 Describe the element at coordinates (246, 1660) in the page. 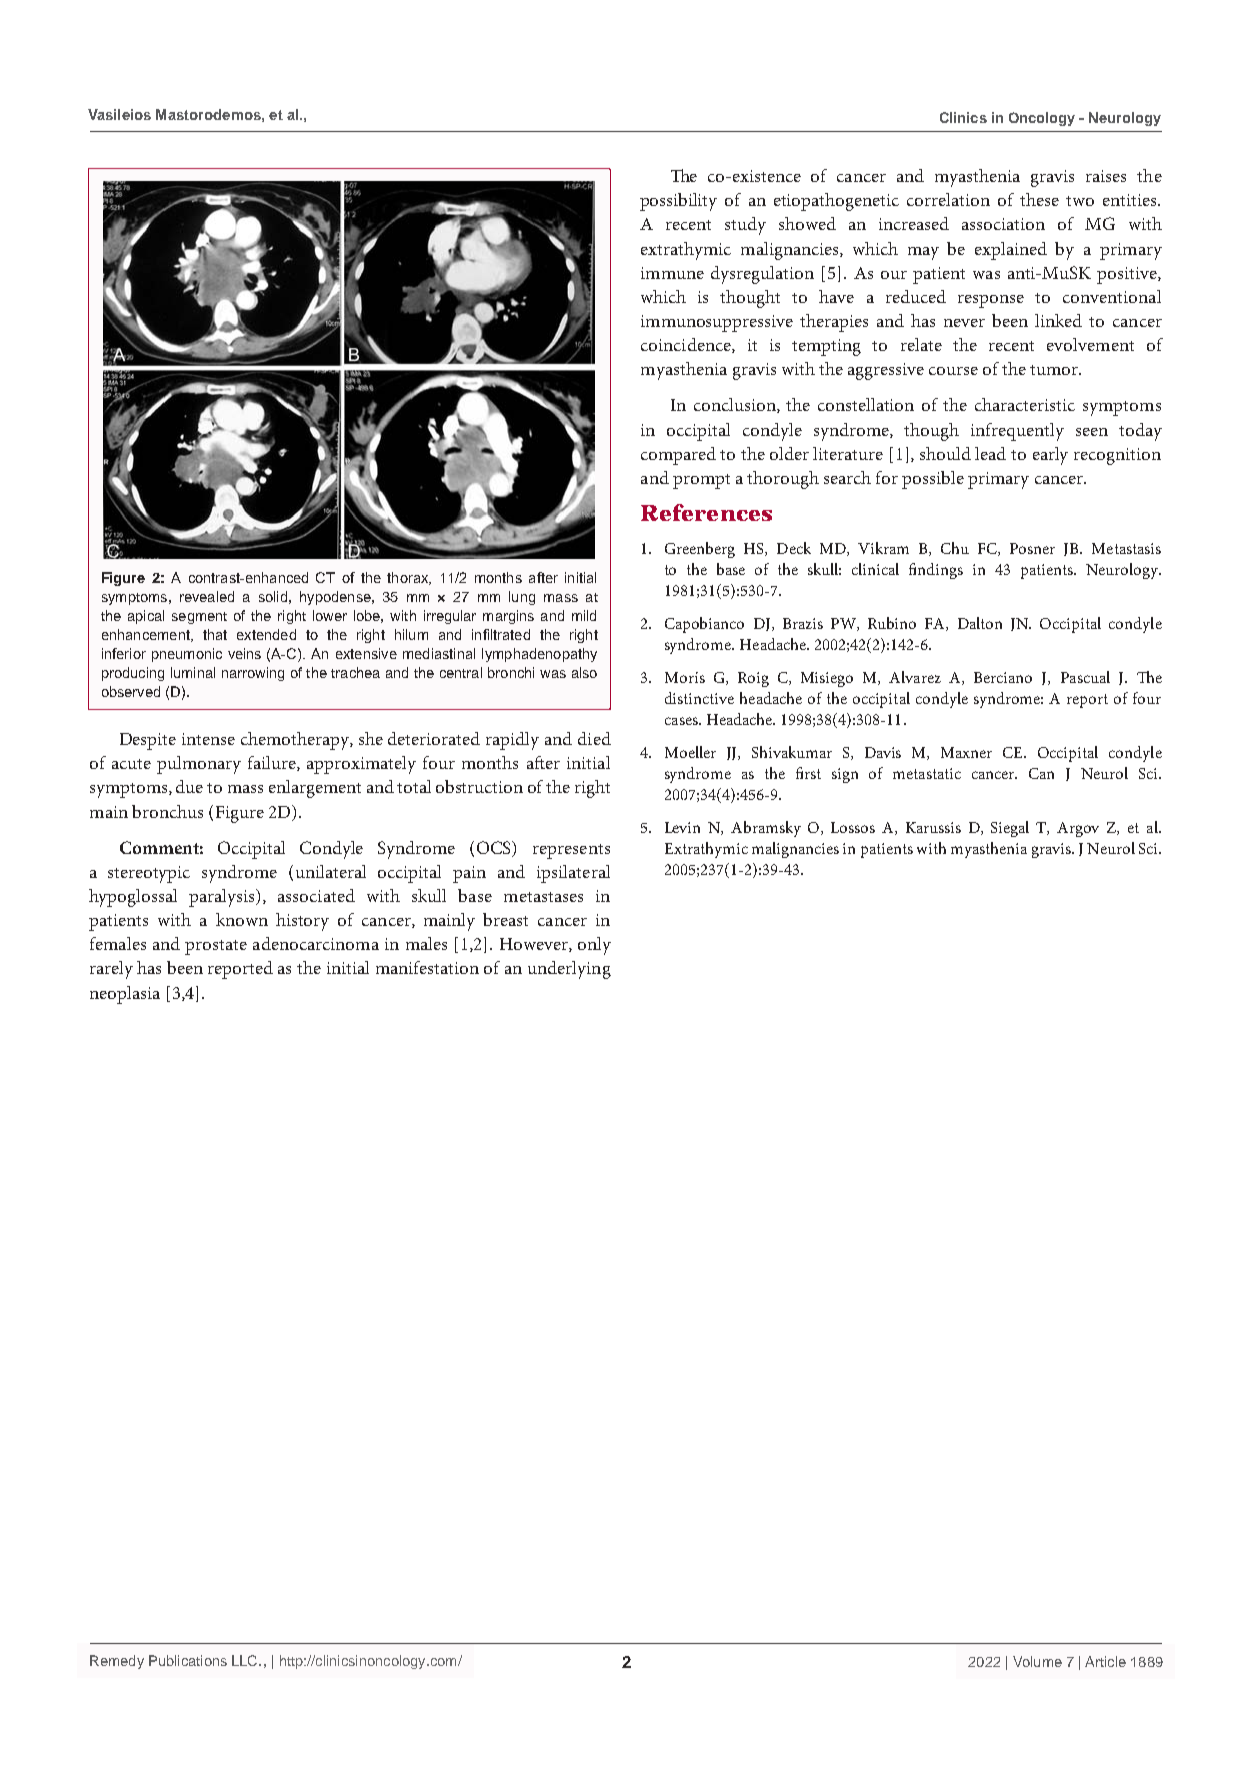

I see `LLC` at that location.
